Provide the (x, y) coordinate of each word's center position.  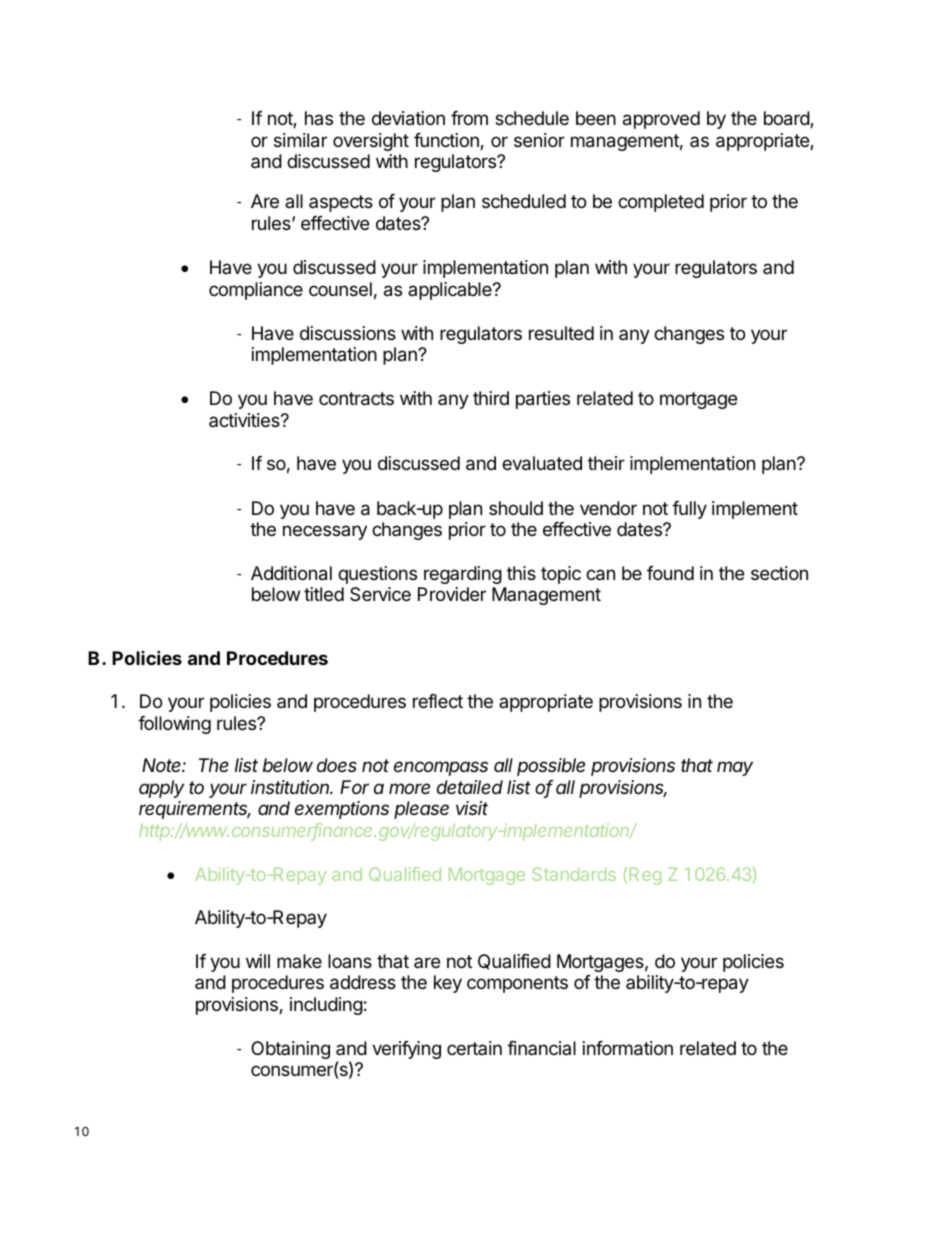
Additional (291, 573)
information (628, 1048)
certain (474, 1048)
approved (661, 120)
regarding (463, 575)
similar (300, 140)
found (670, 573)
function (447, 141)
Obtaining (290, 1050)
